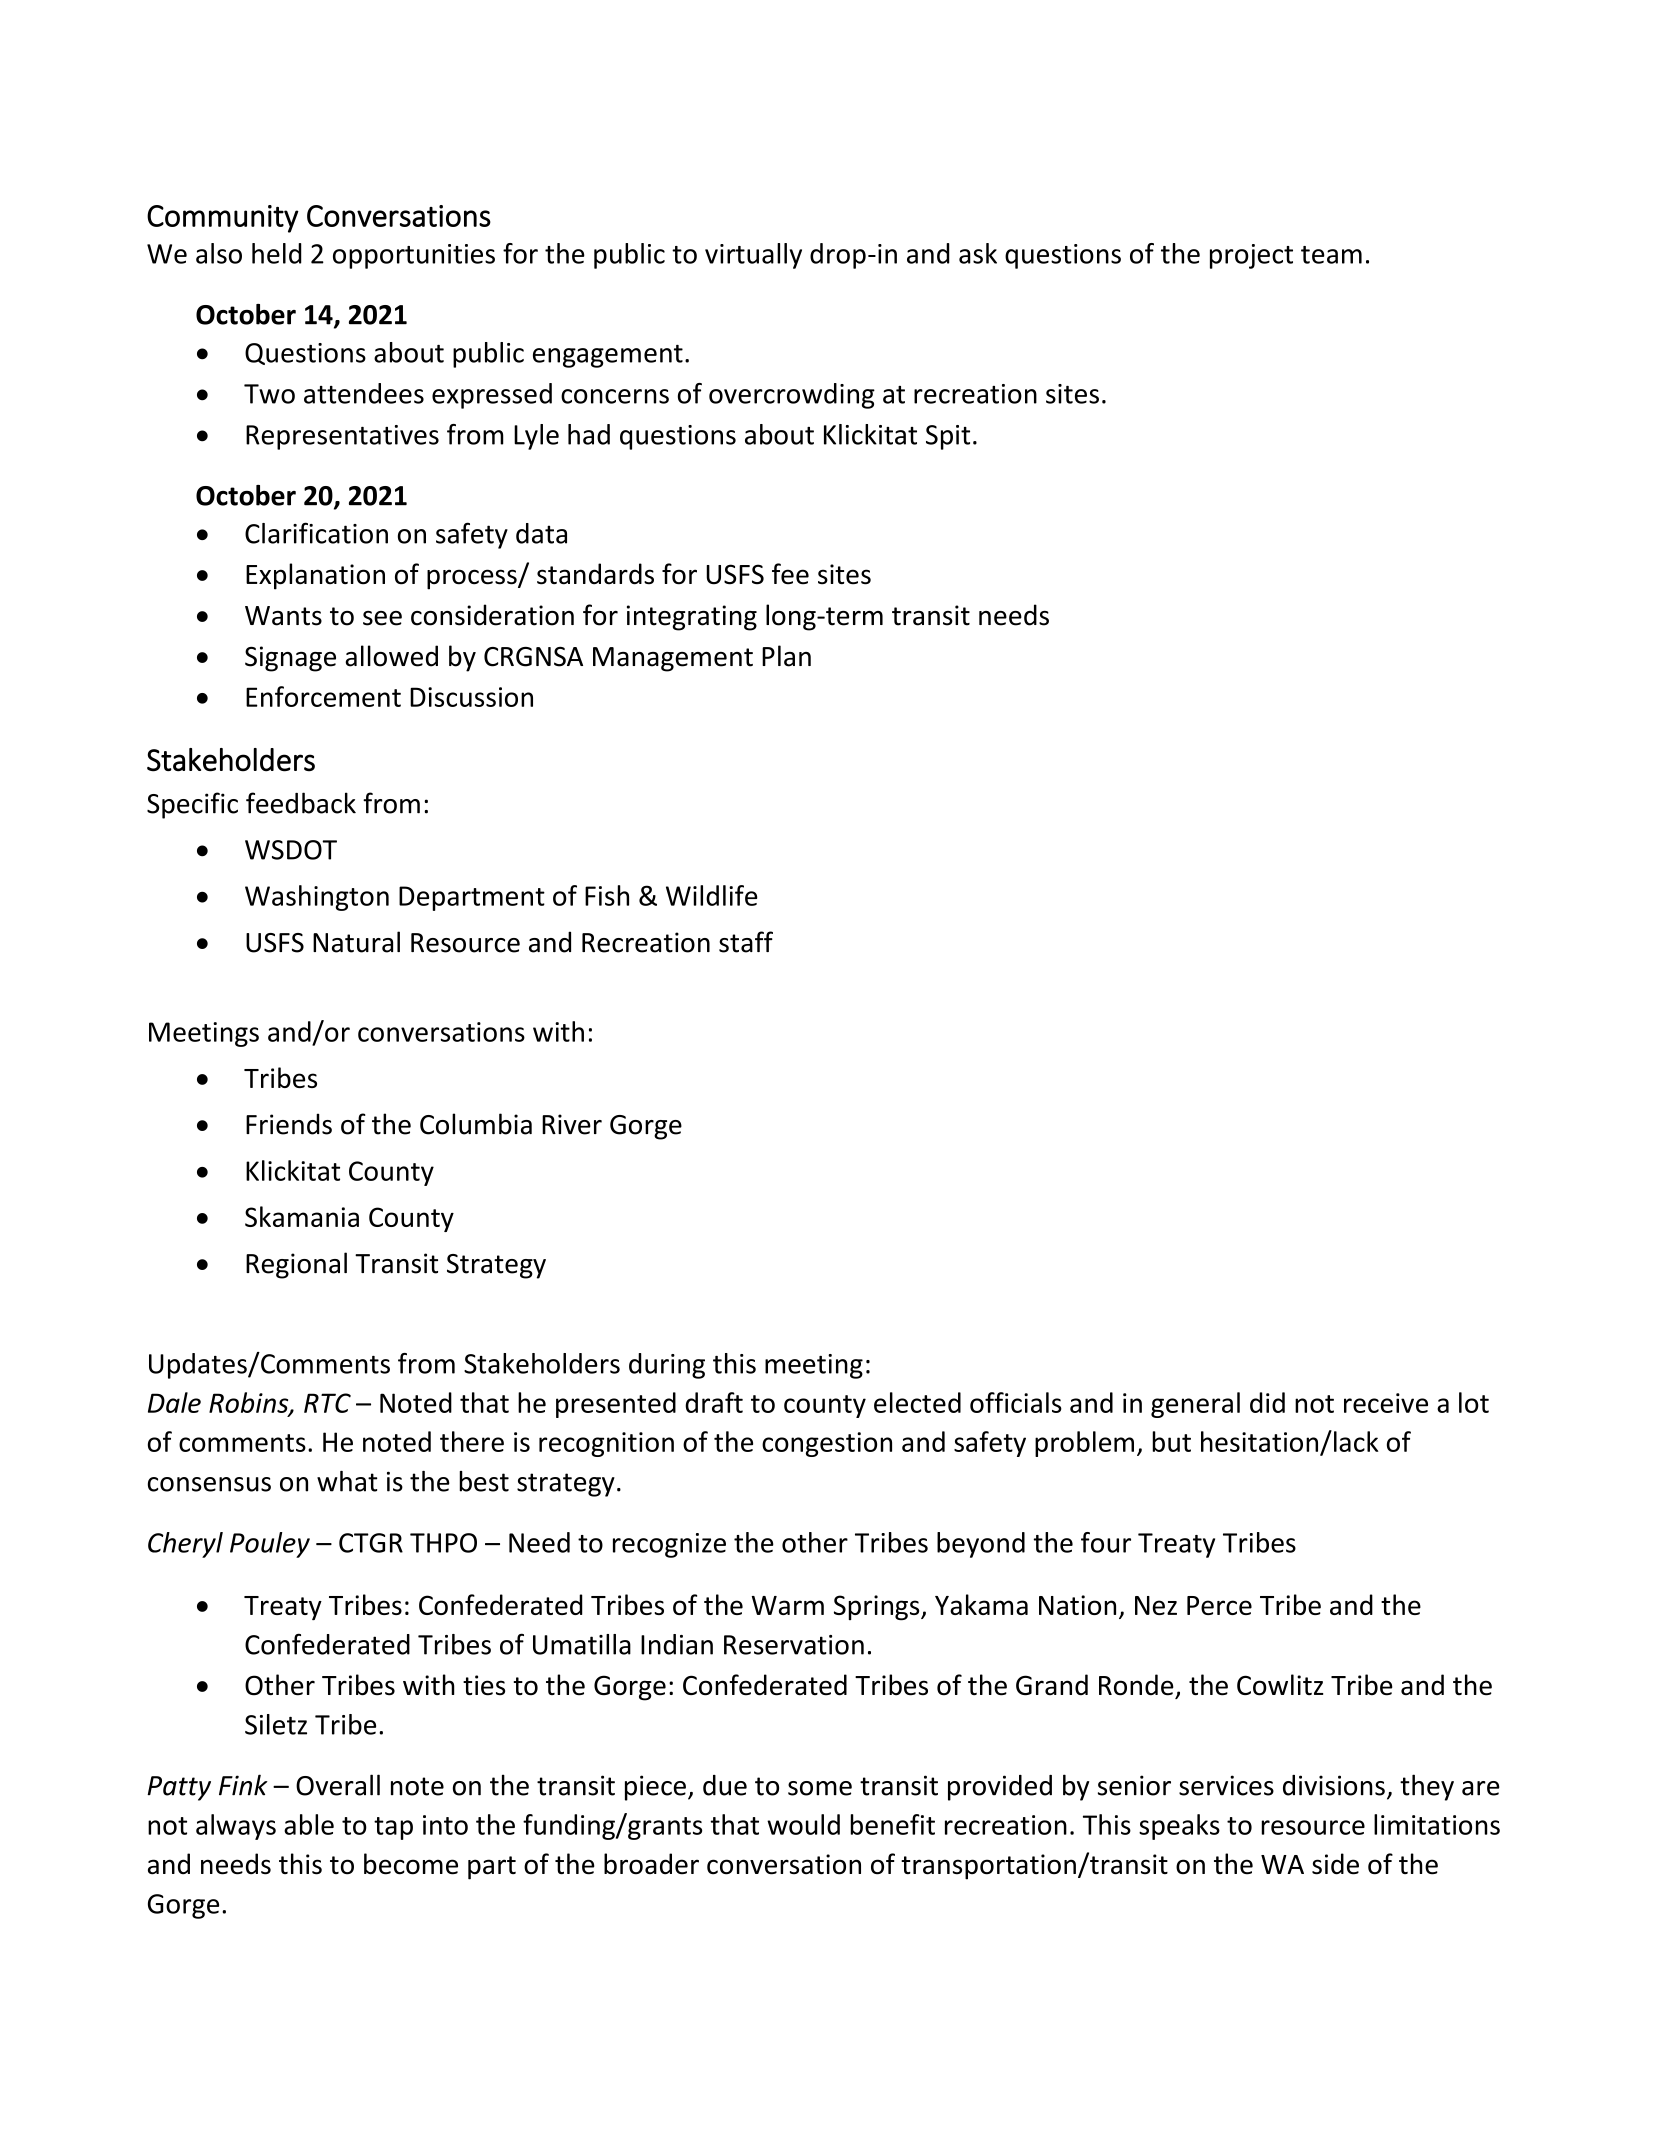  What do you see at coordinates (712, 895) in the screenshot?
I see `Wildlife` at bounding box center [712, 895].
